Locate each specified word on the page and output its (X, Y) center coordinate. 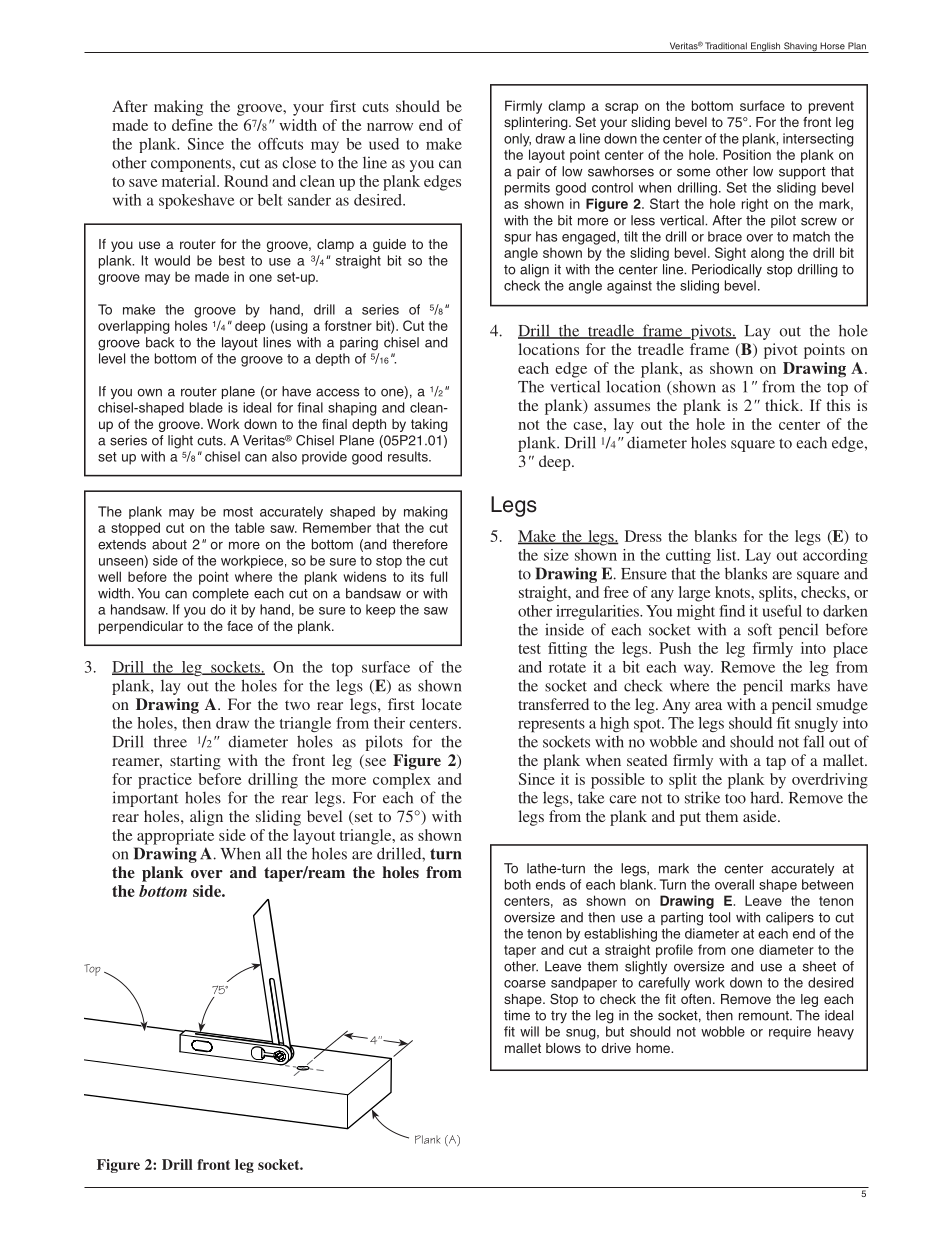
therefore (420, 544)
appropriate (175, 837)
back (160, 342)
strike (702, 797)
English (766, 47)
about (169, 544)
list (728, 555)
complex (402, 781)
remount (765, 1016)
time (517, 1015)
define (192, 125)
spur (517, 239)
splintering (537, 123)
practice (165, 781)
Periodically (727, 271)
